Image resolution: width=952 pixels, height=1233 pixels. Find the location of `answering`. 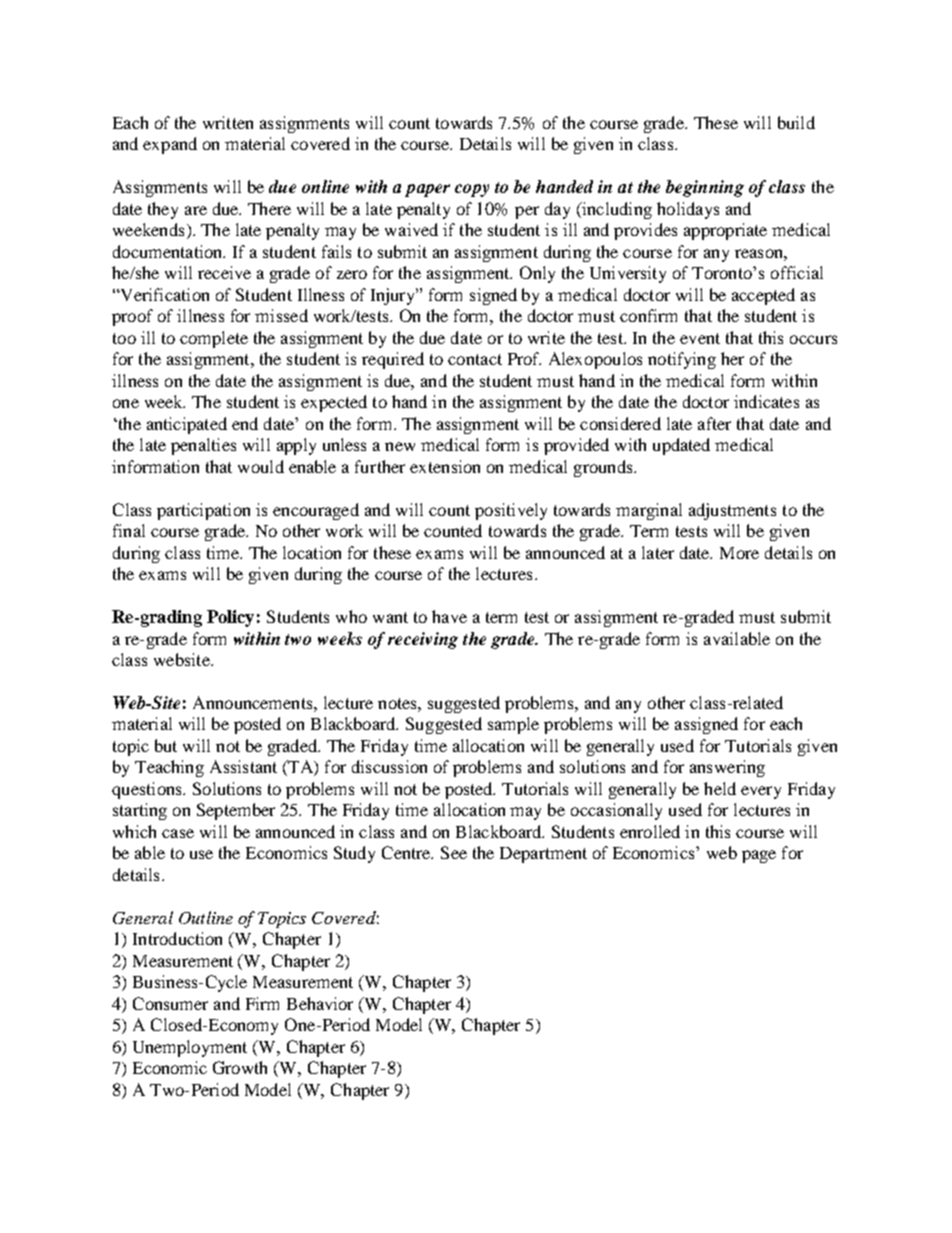

answering is located at coordinates (727, 768).
